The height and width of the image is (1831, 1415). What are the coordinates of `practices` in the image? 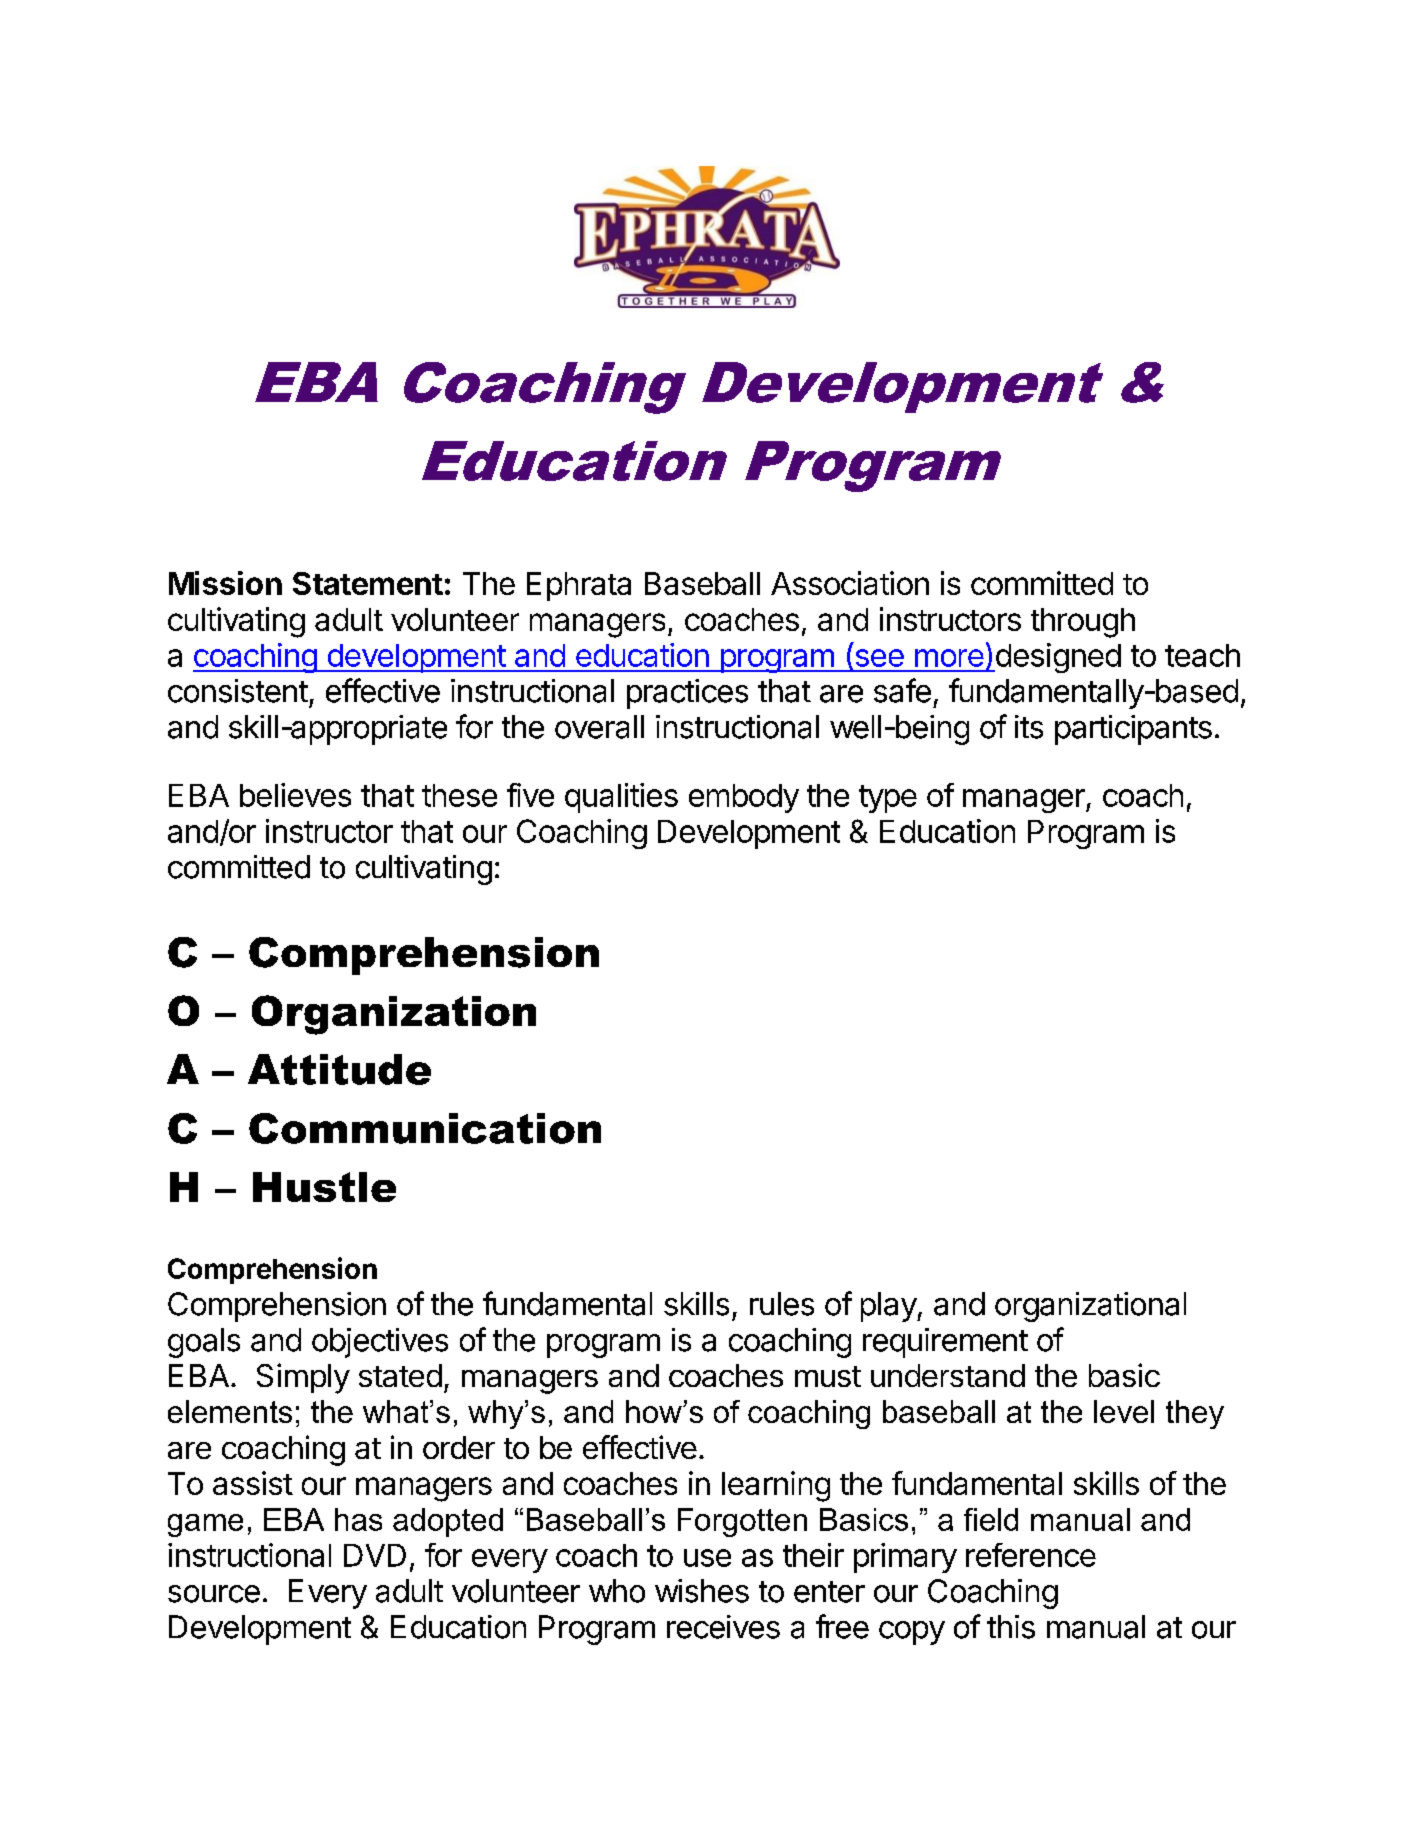 It's located at (687, 694).
